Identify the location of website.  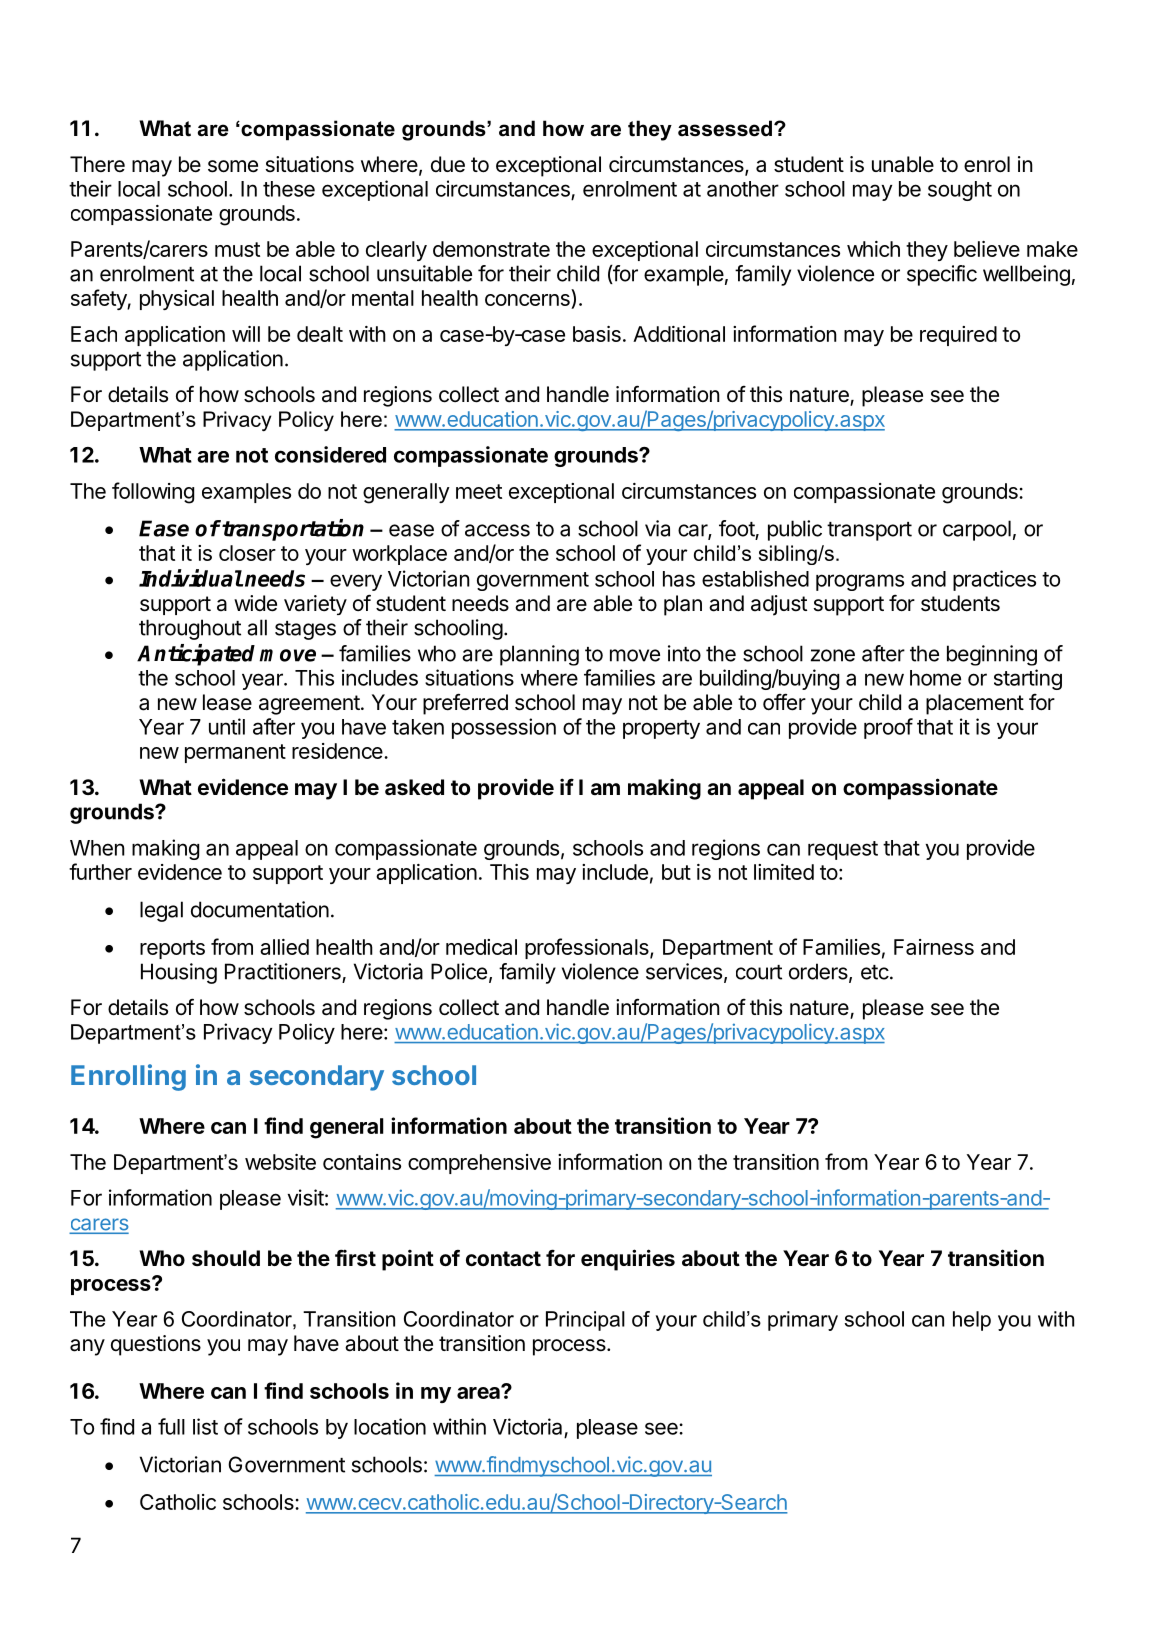
(280, 1162).
